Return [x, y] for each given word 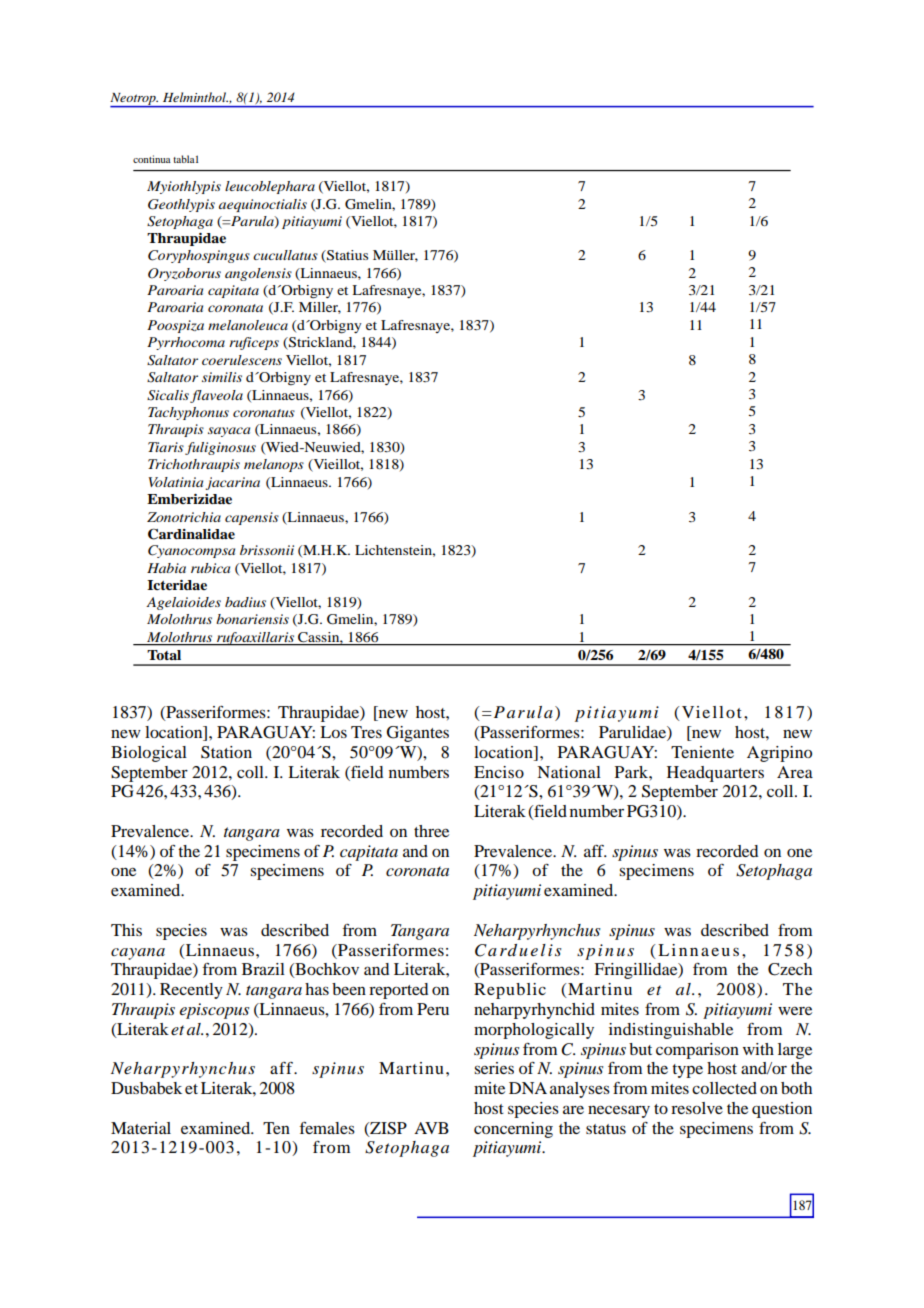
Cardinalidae [191, 534]
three [431, 831]
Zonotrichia [184, 517]
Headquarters [715, 774]
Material [141, 1128]
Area [795, 772]
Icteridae [177, 585]
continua [152, 159]
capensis [252, 518]
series [494, 1068]
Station [226, 752]
